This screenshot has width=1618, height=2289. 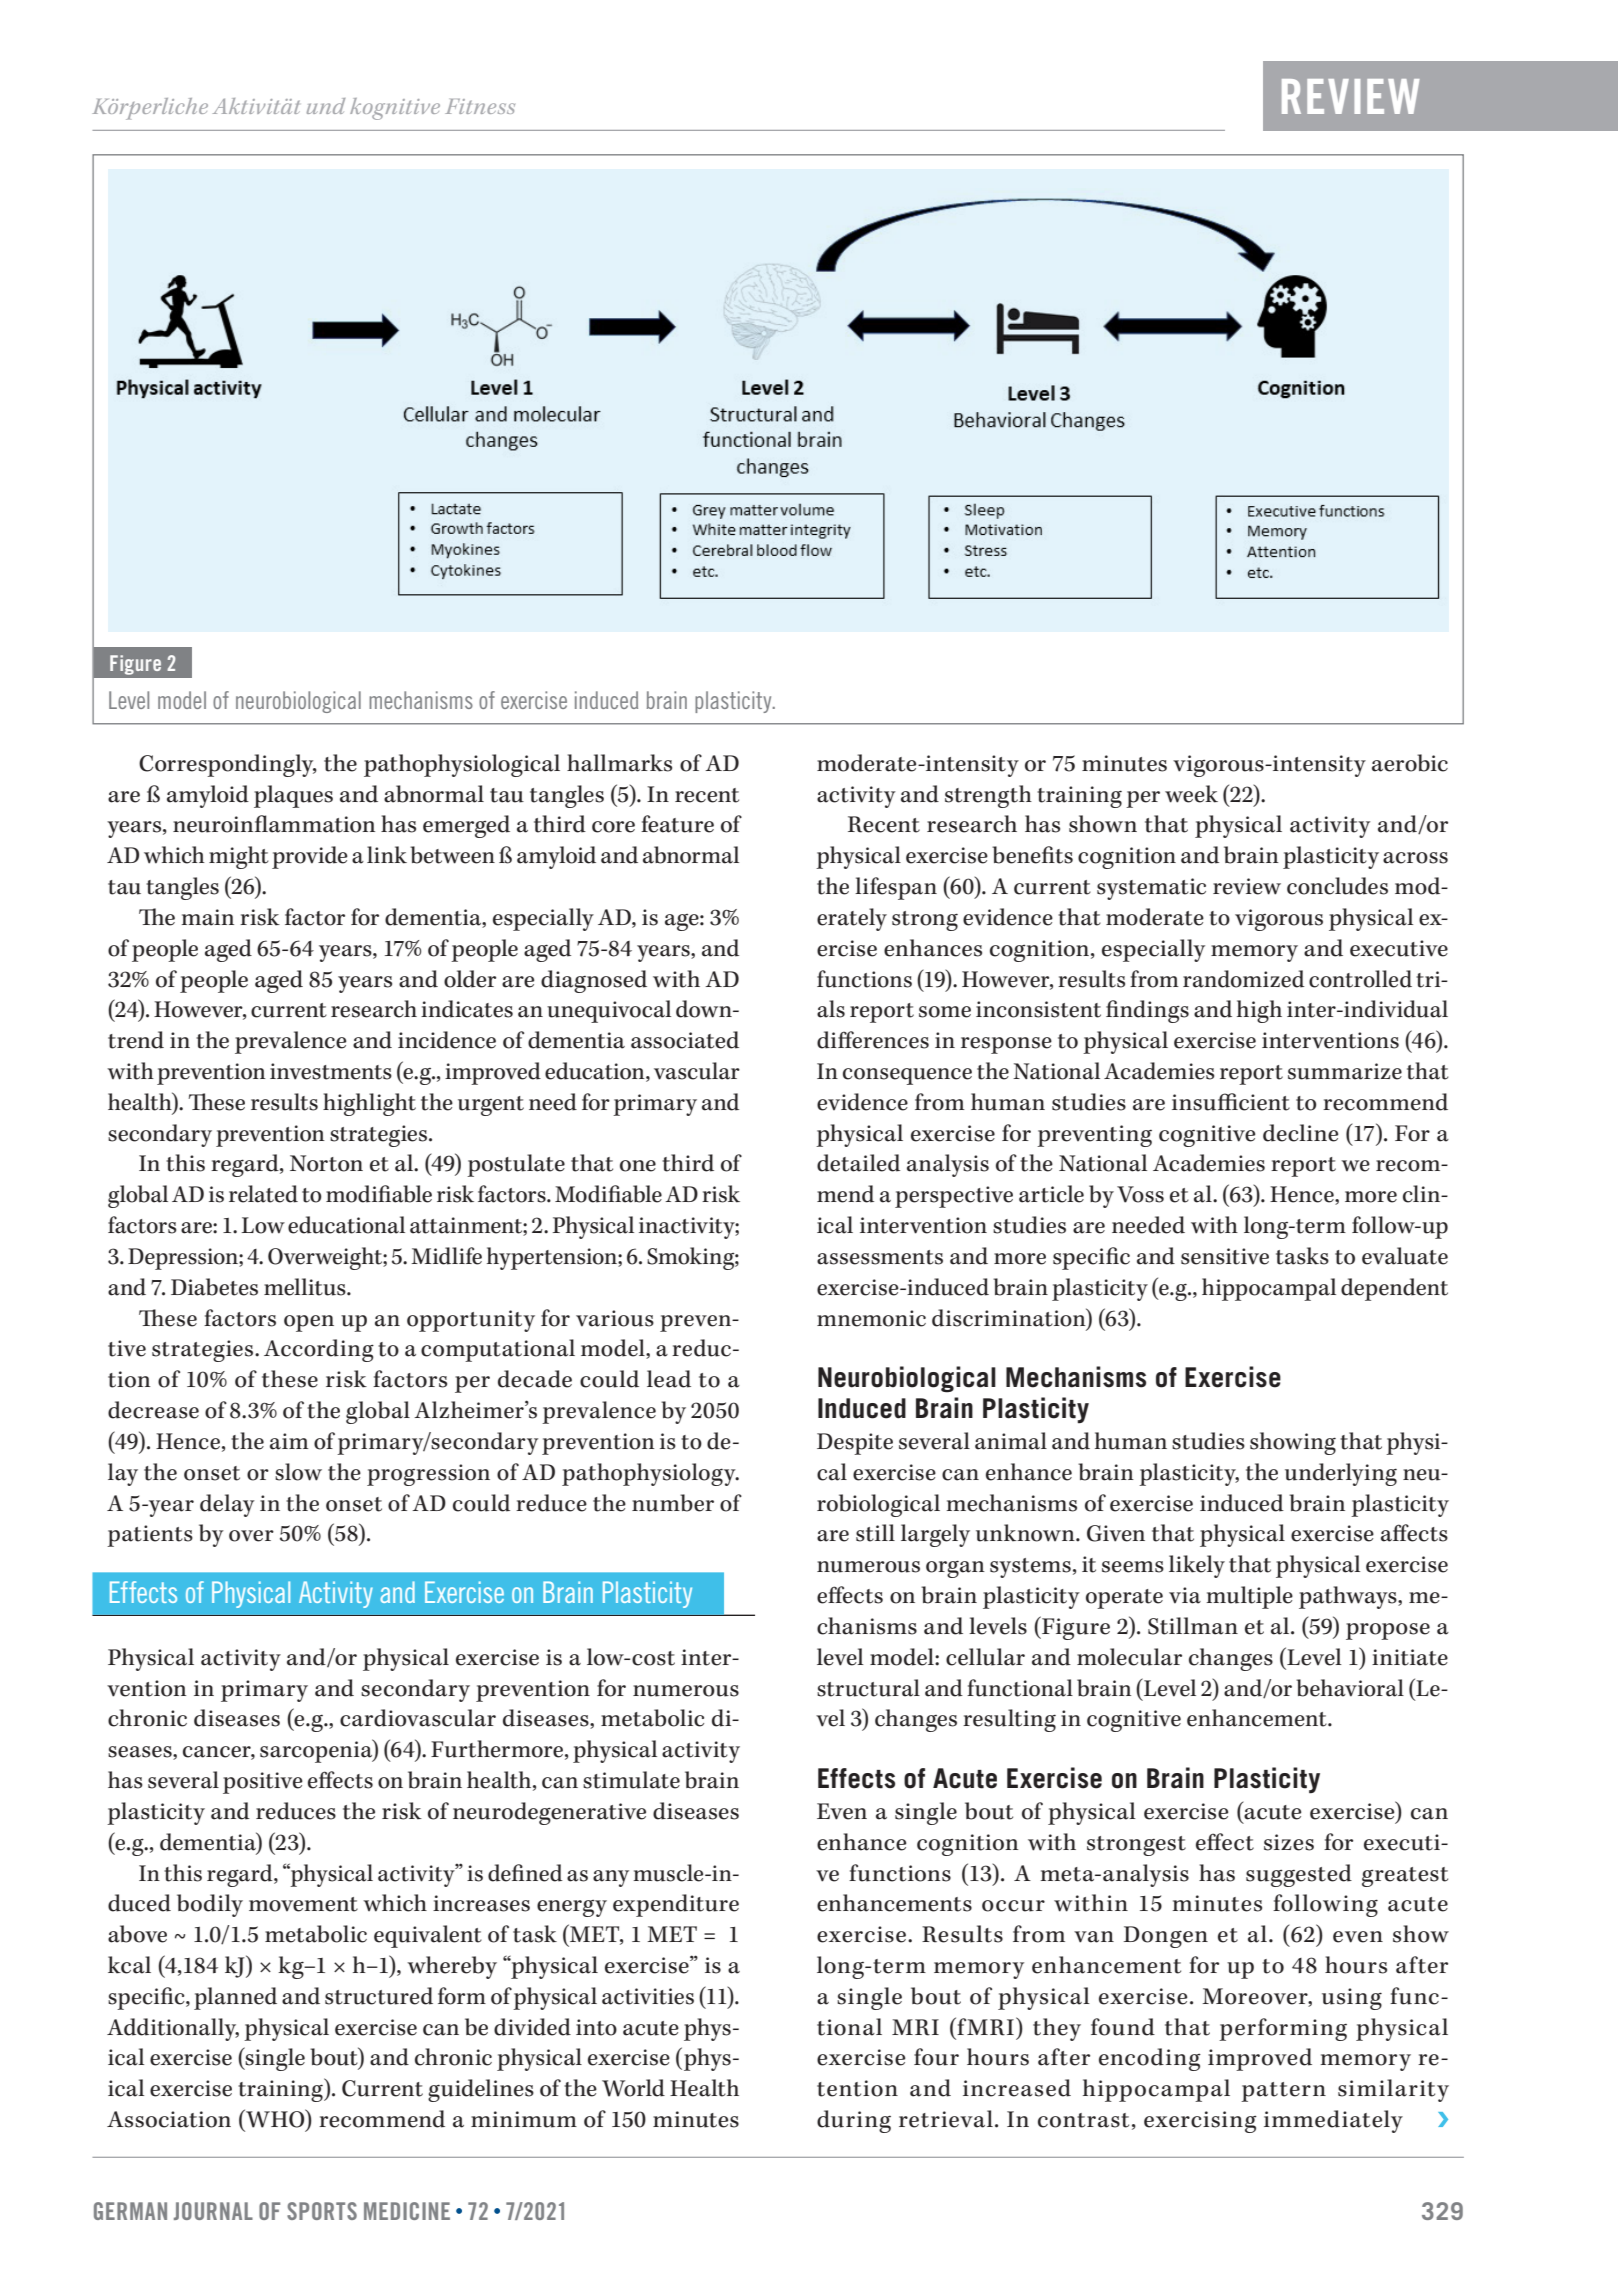 I want to click on plaques, so click(x=293, y=796).
